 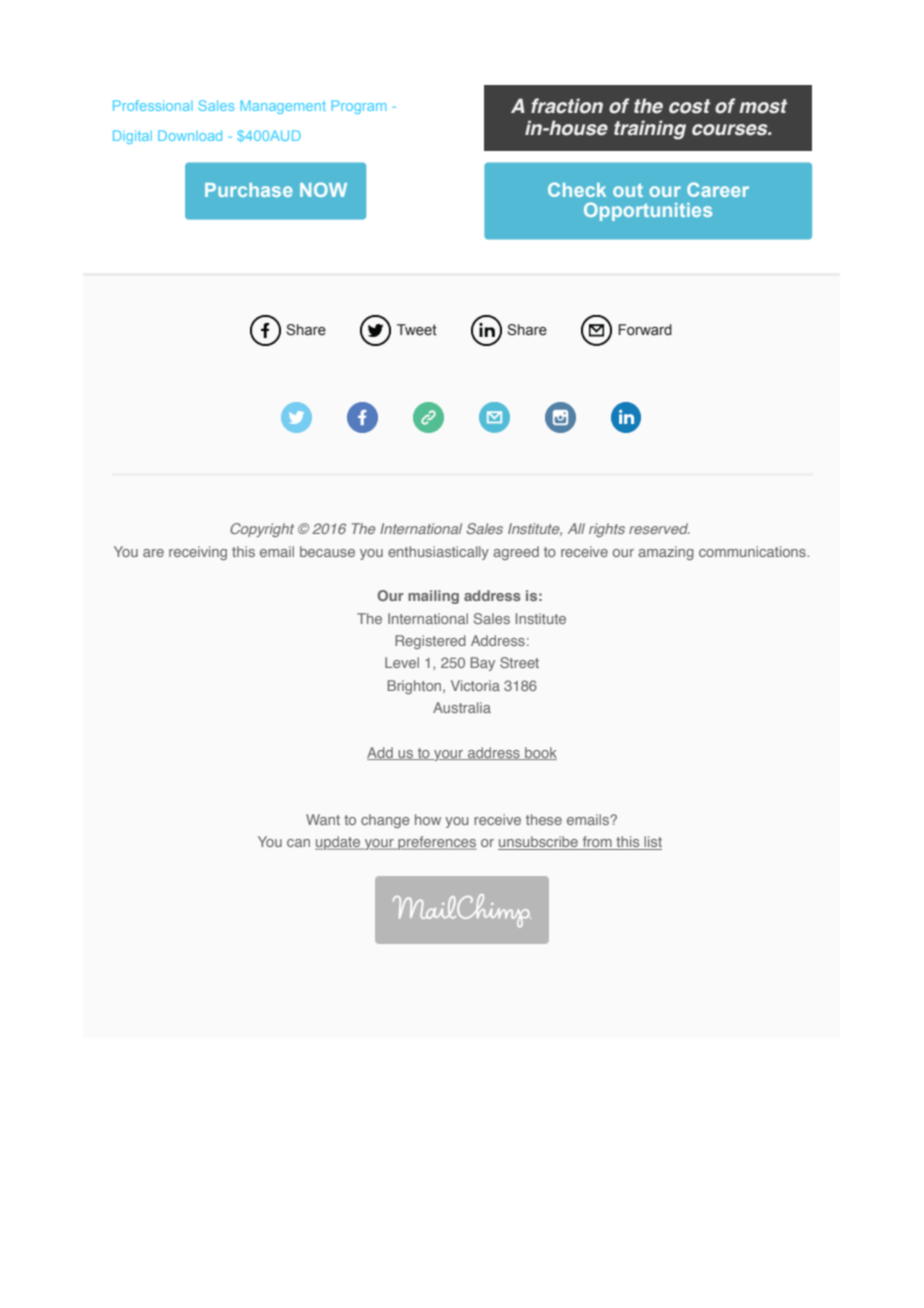 I want to click on cost, so click(x=689, y=106).
